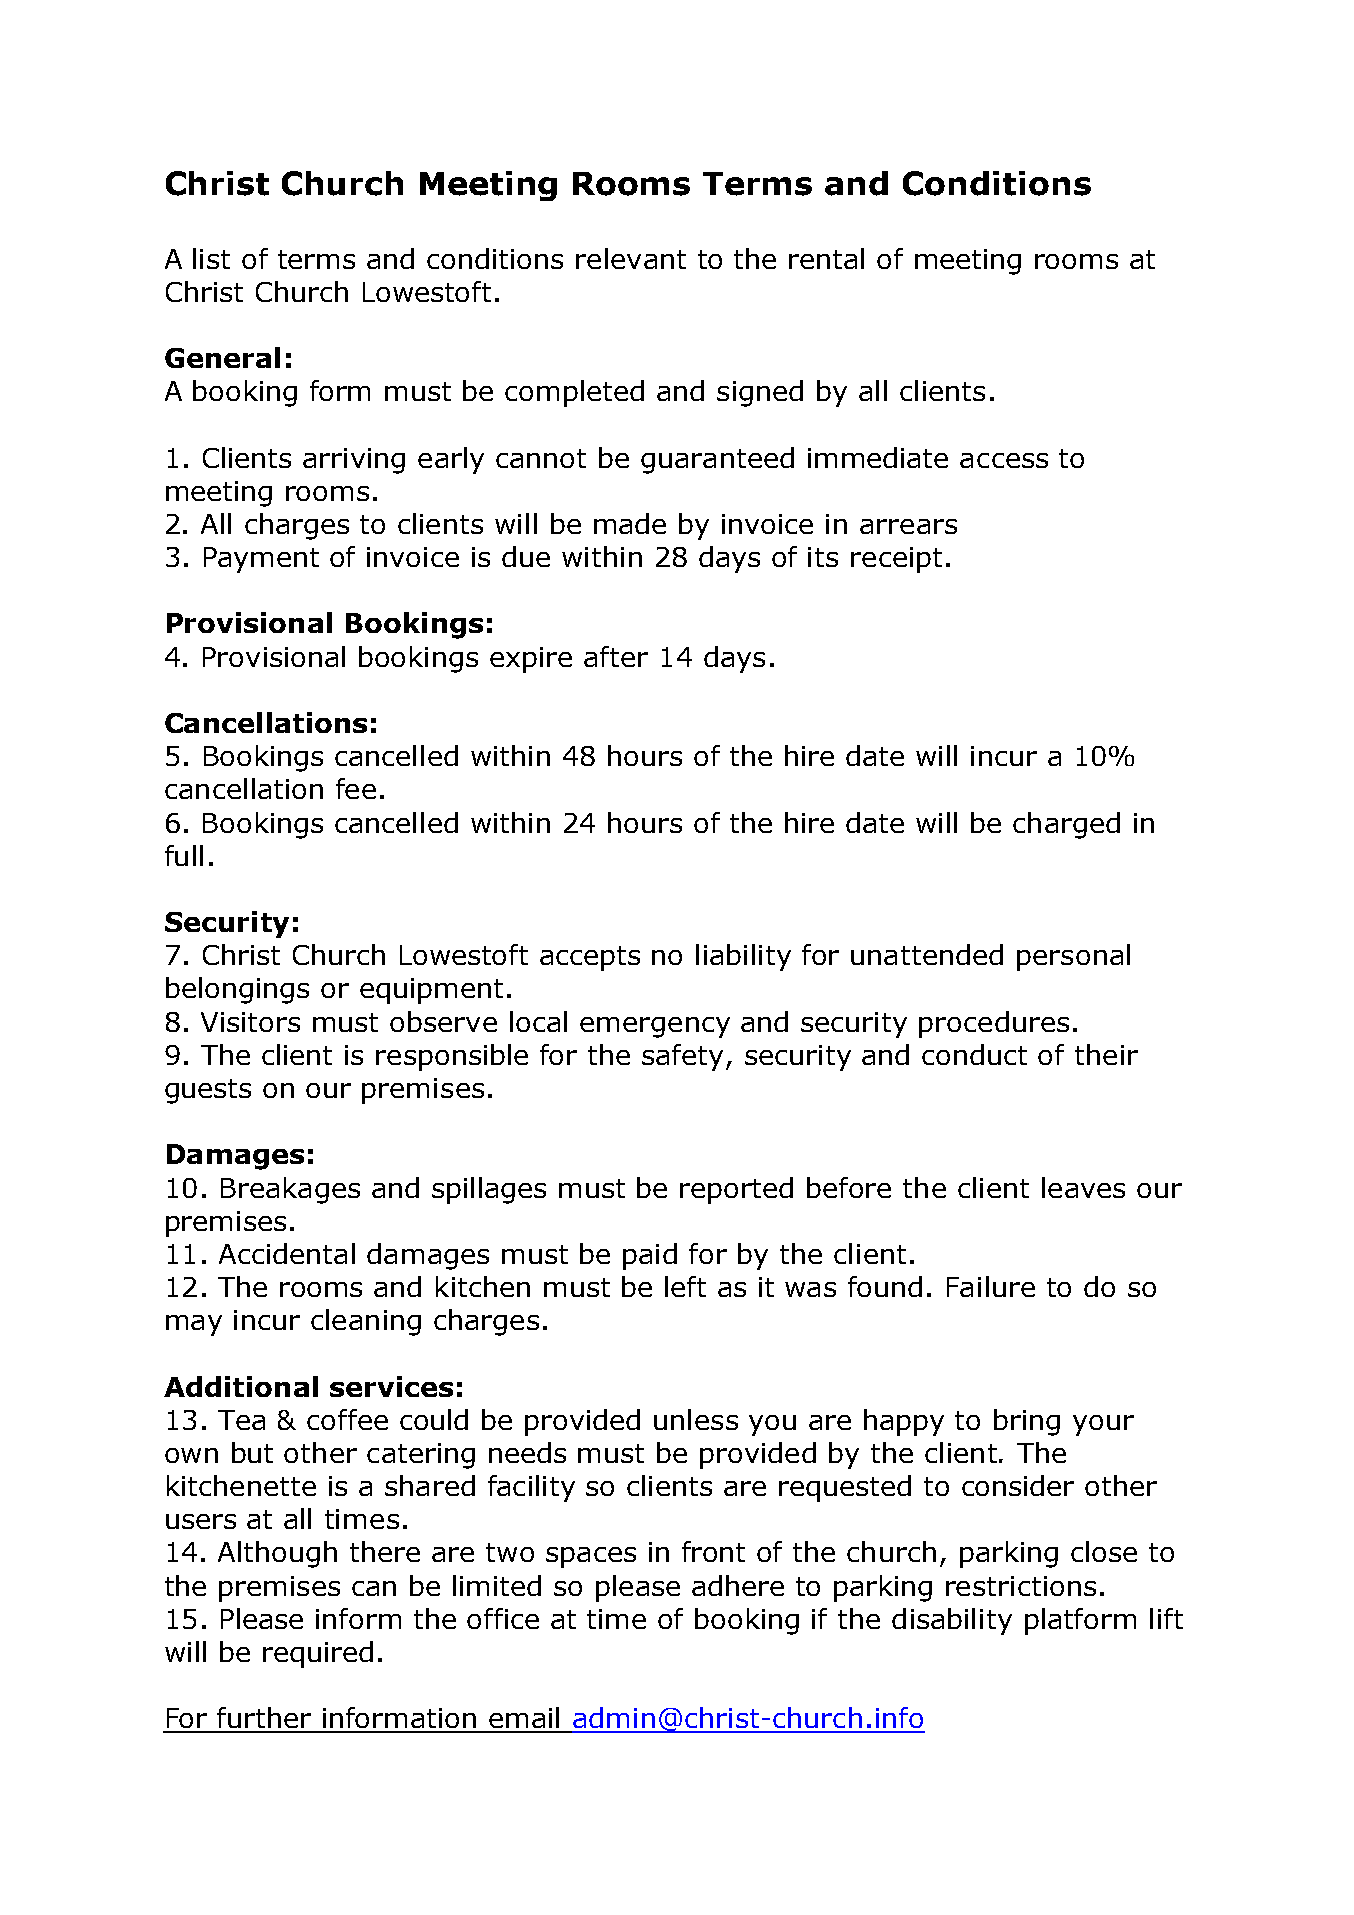 The height and width of the document is (1915, 1354). What do you see at coordinates (631, 258) in the document?
I see `relevant` at bounding box center [631, 258].
